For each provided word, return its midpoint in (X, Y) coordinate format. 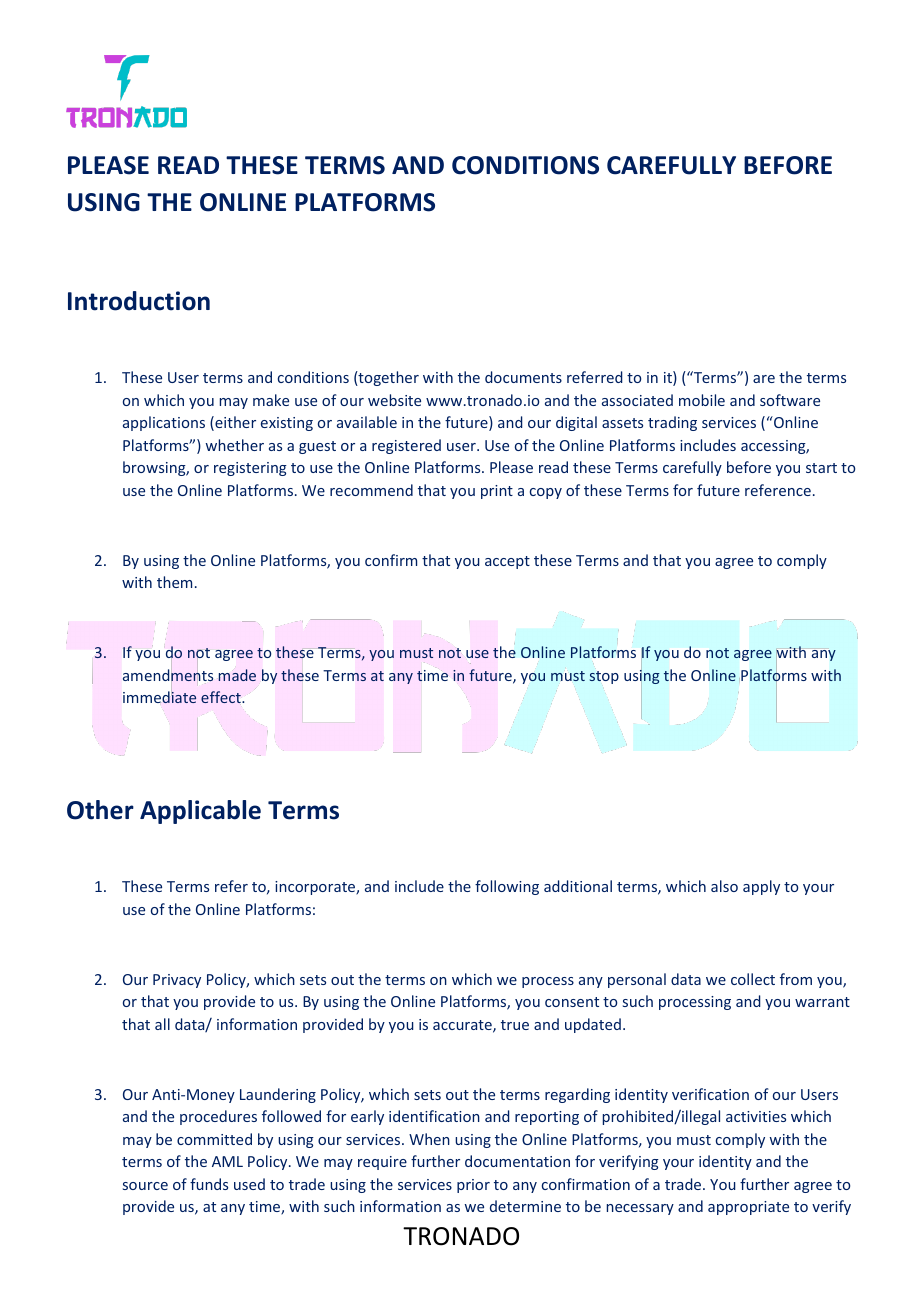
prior (473, 1186)
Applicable (200, 812)
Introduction (139, 301)
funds (209, 1184)
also (724, 886)
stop (604, 677)
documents (523, 377)
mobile (702, 400)
